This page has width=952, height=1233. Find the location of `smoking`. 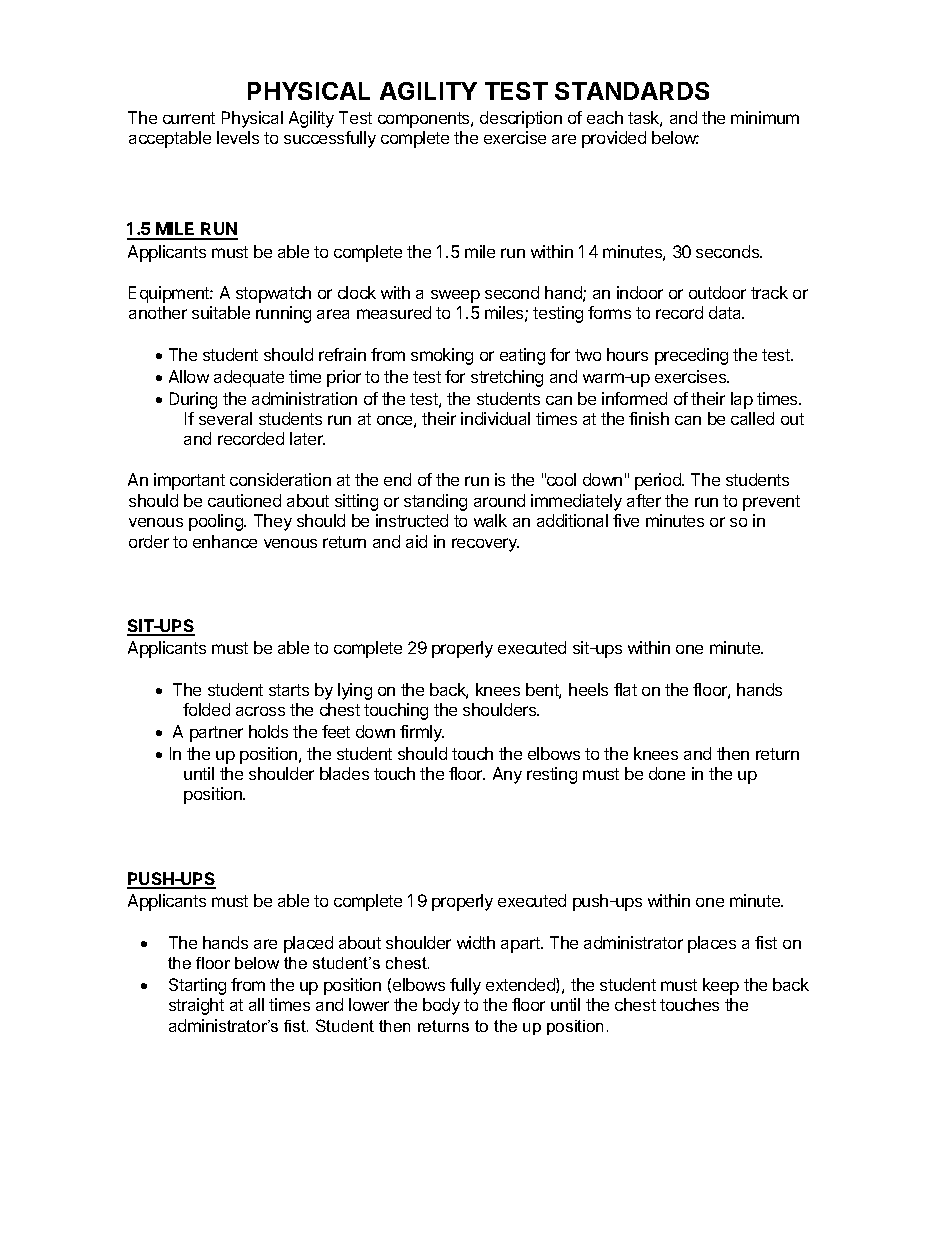

smoking is located at coordinates (442, 356).
